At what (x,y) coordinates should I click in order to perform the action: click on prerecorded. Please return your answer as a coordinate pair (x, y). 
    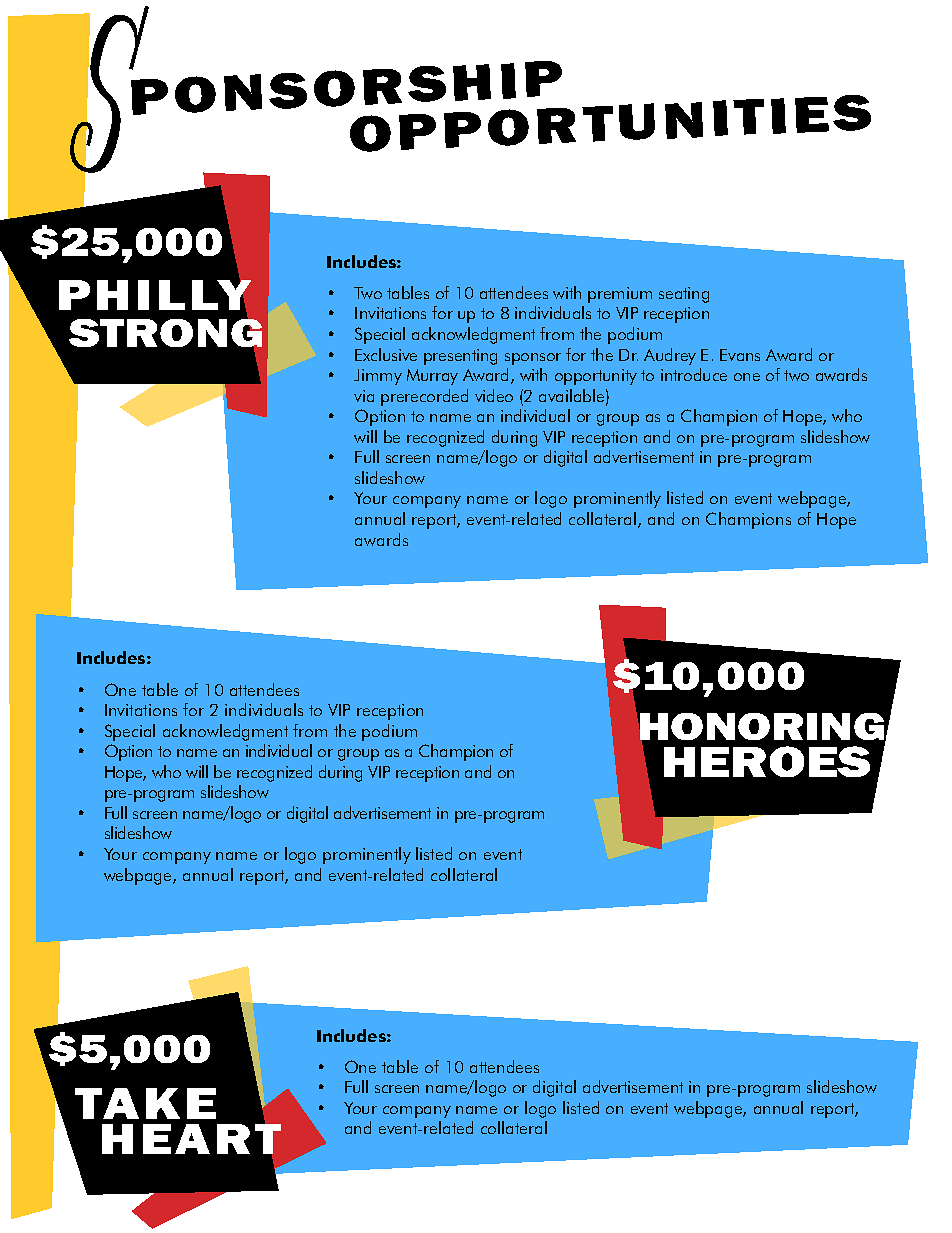
    Looking at the image, I should click on (424, 397).
